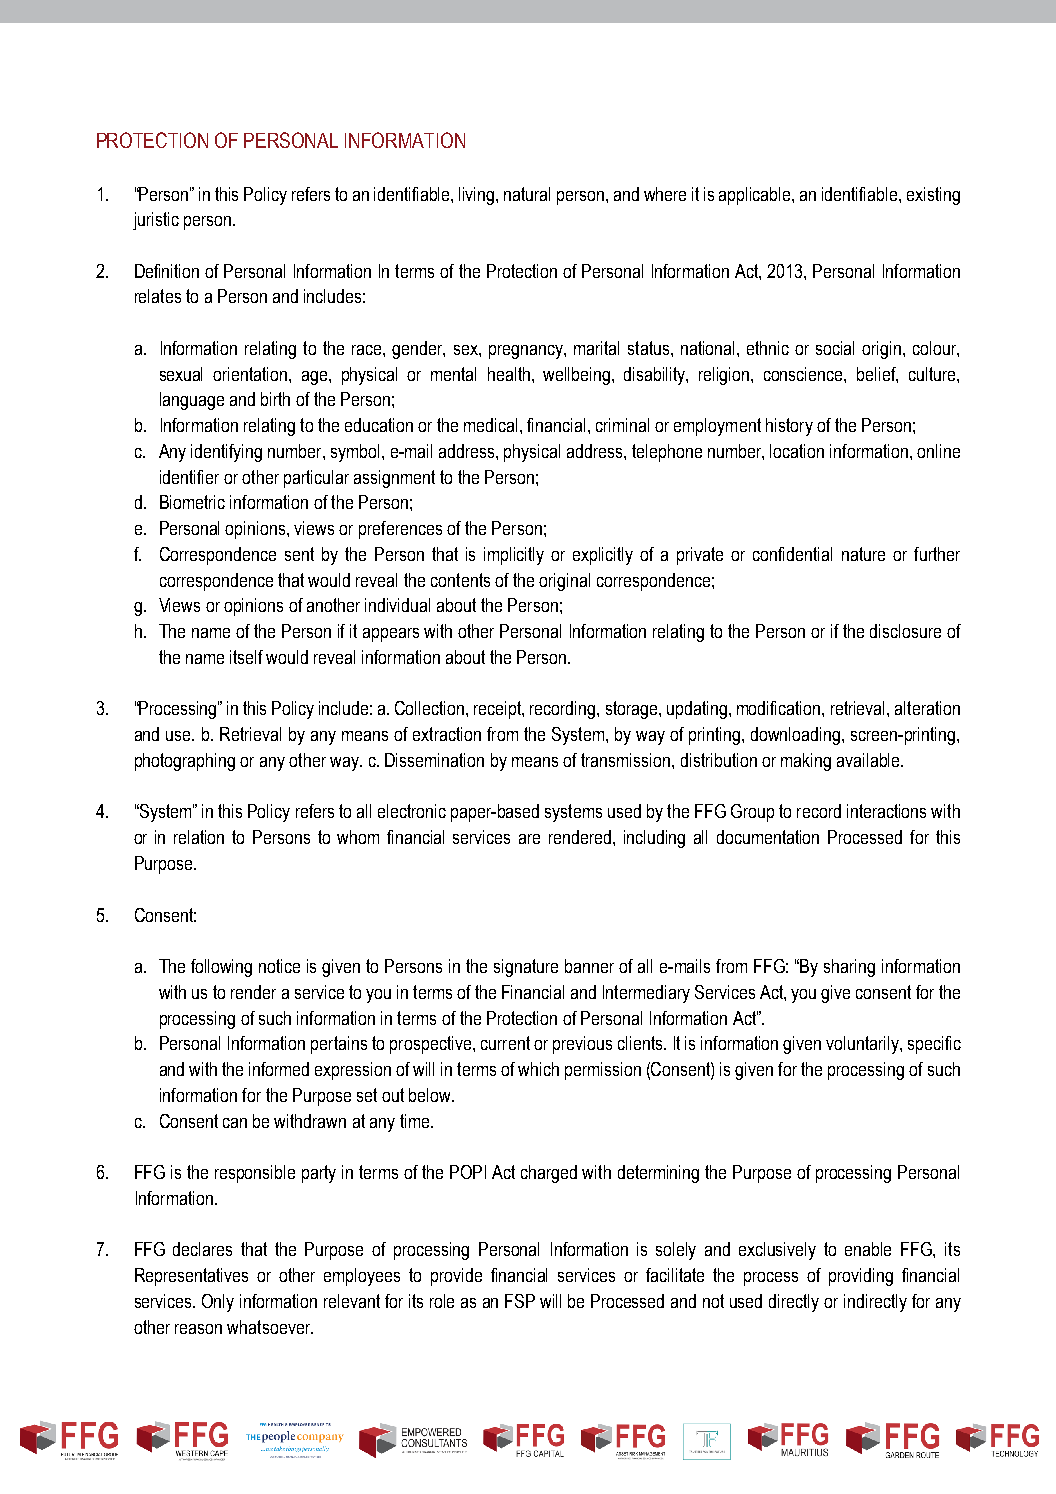 The height and width of the document is (1494, 1056). I want to click on existing, so click(933, 196).
